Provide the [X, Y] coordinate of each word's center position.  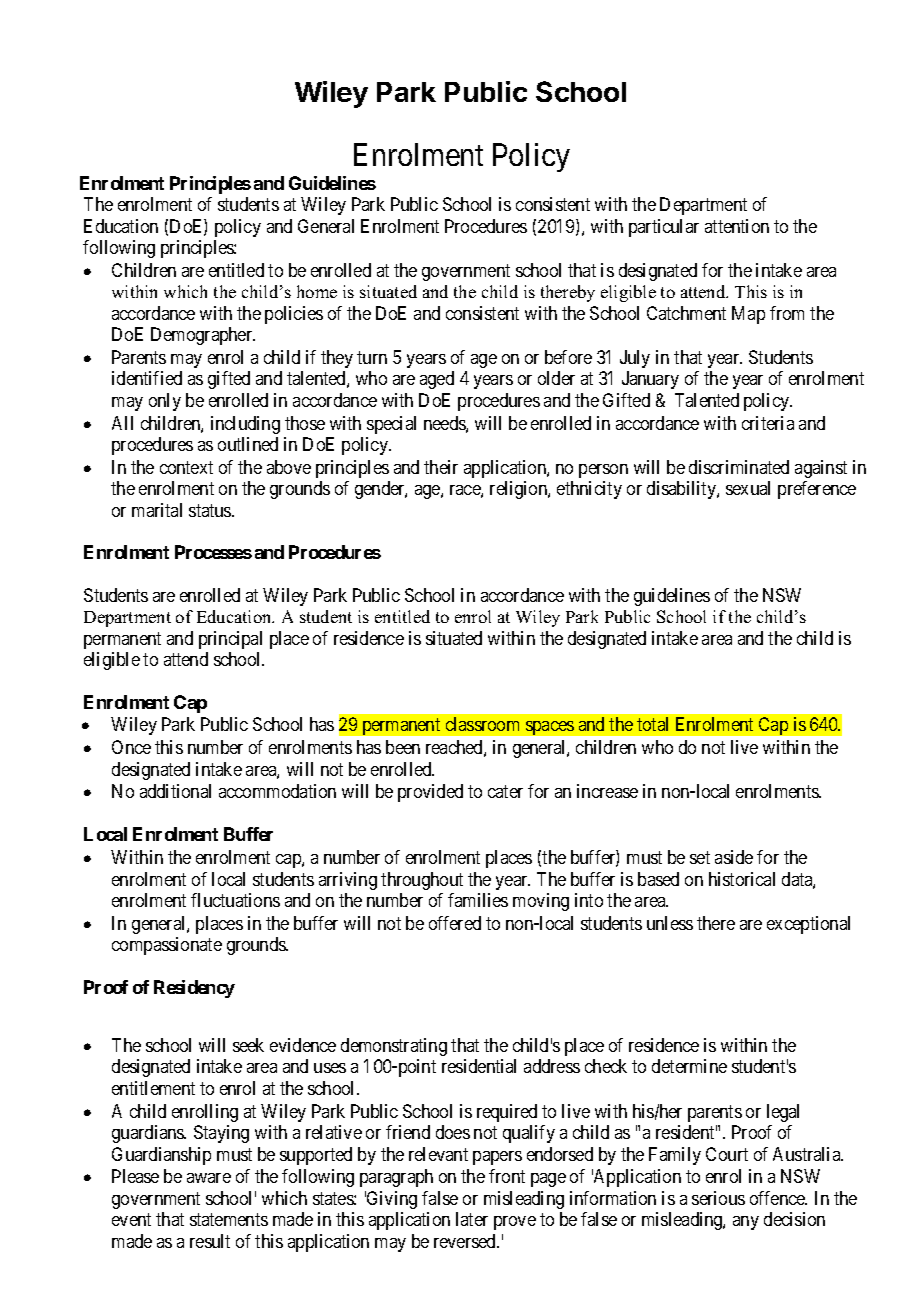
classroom [482, 724]
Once [131, 747]
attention [737, 226]
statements [229, 1219]
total [652, 724]
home [317, 291]
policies [294, 315]
